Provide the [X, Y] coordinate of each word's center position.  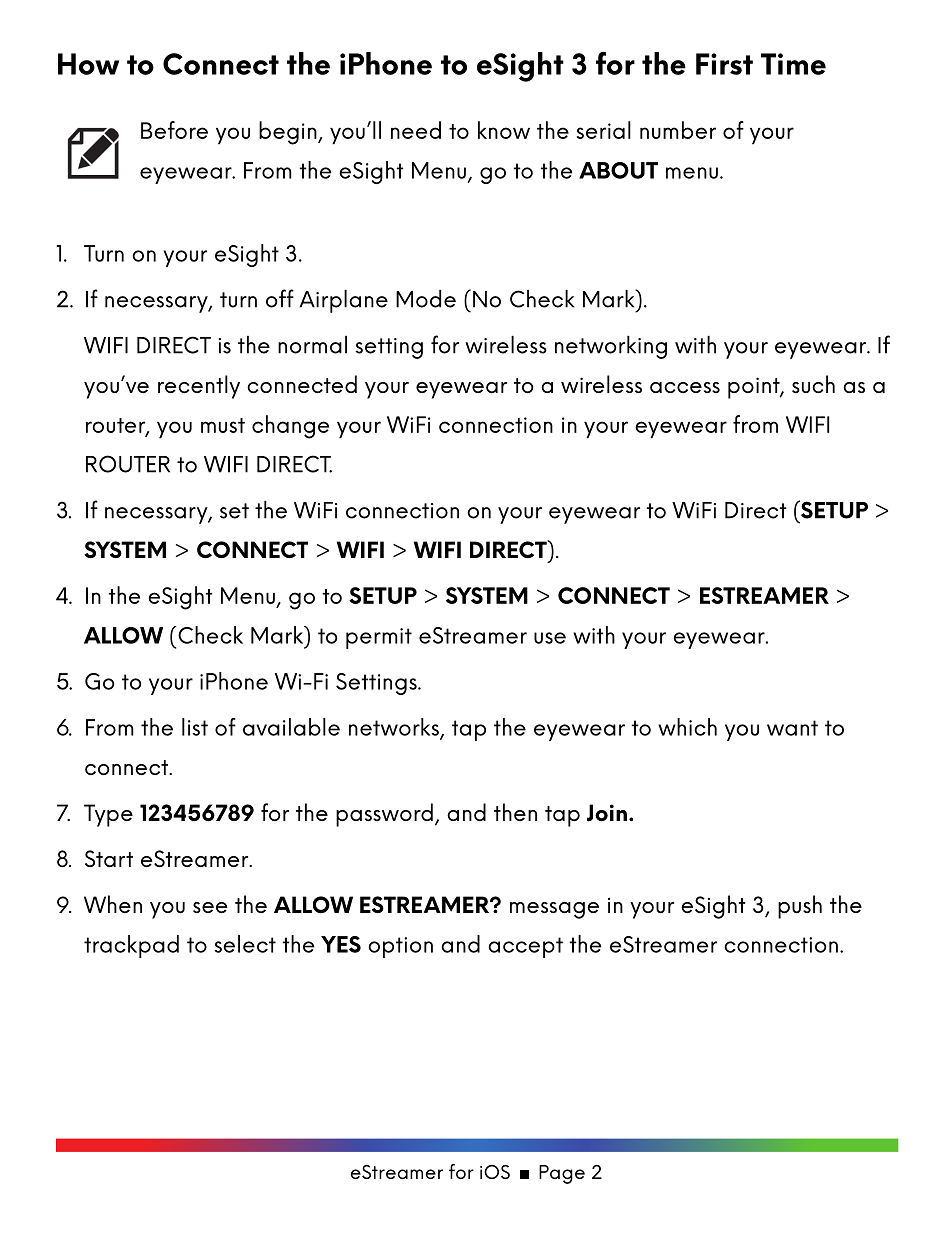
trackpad [131, 946]
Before [174, 130]
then [515, 812]
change [290, 427]
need [416, 130]
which [687, 727]
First [724, 64]
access [685, 387]
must [223, 425]
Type [108, 815]
